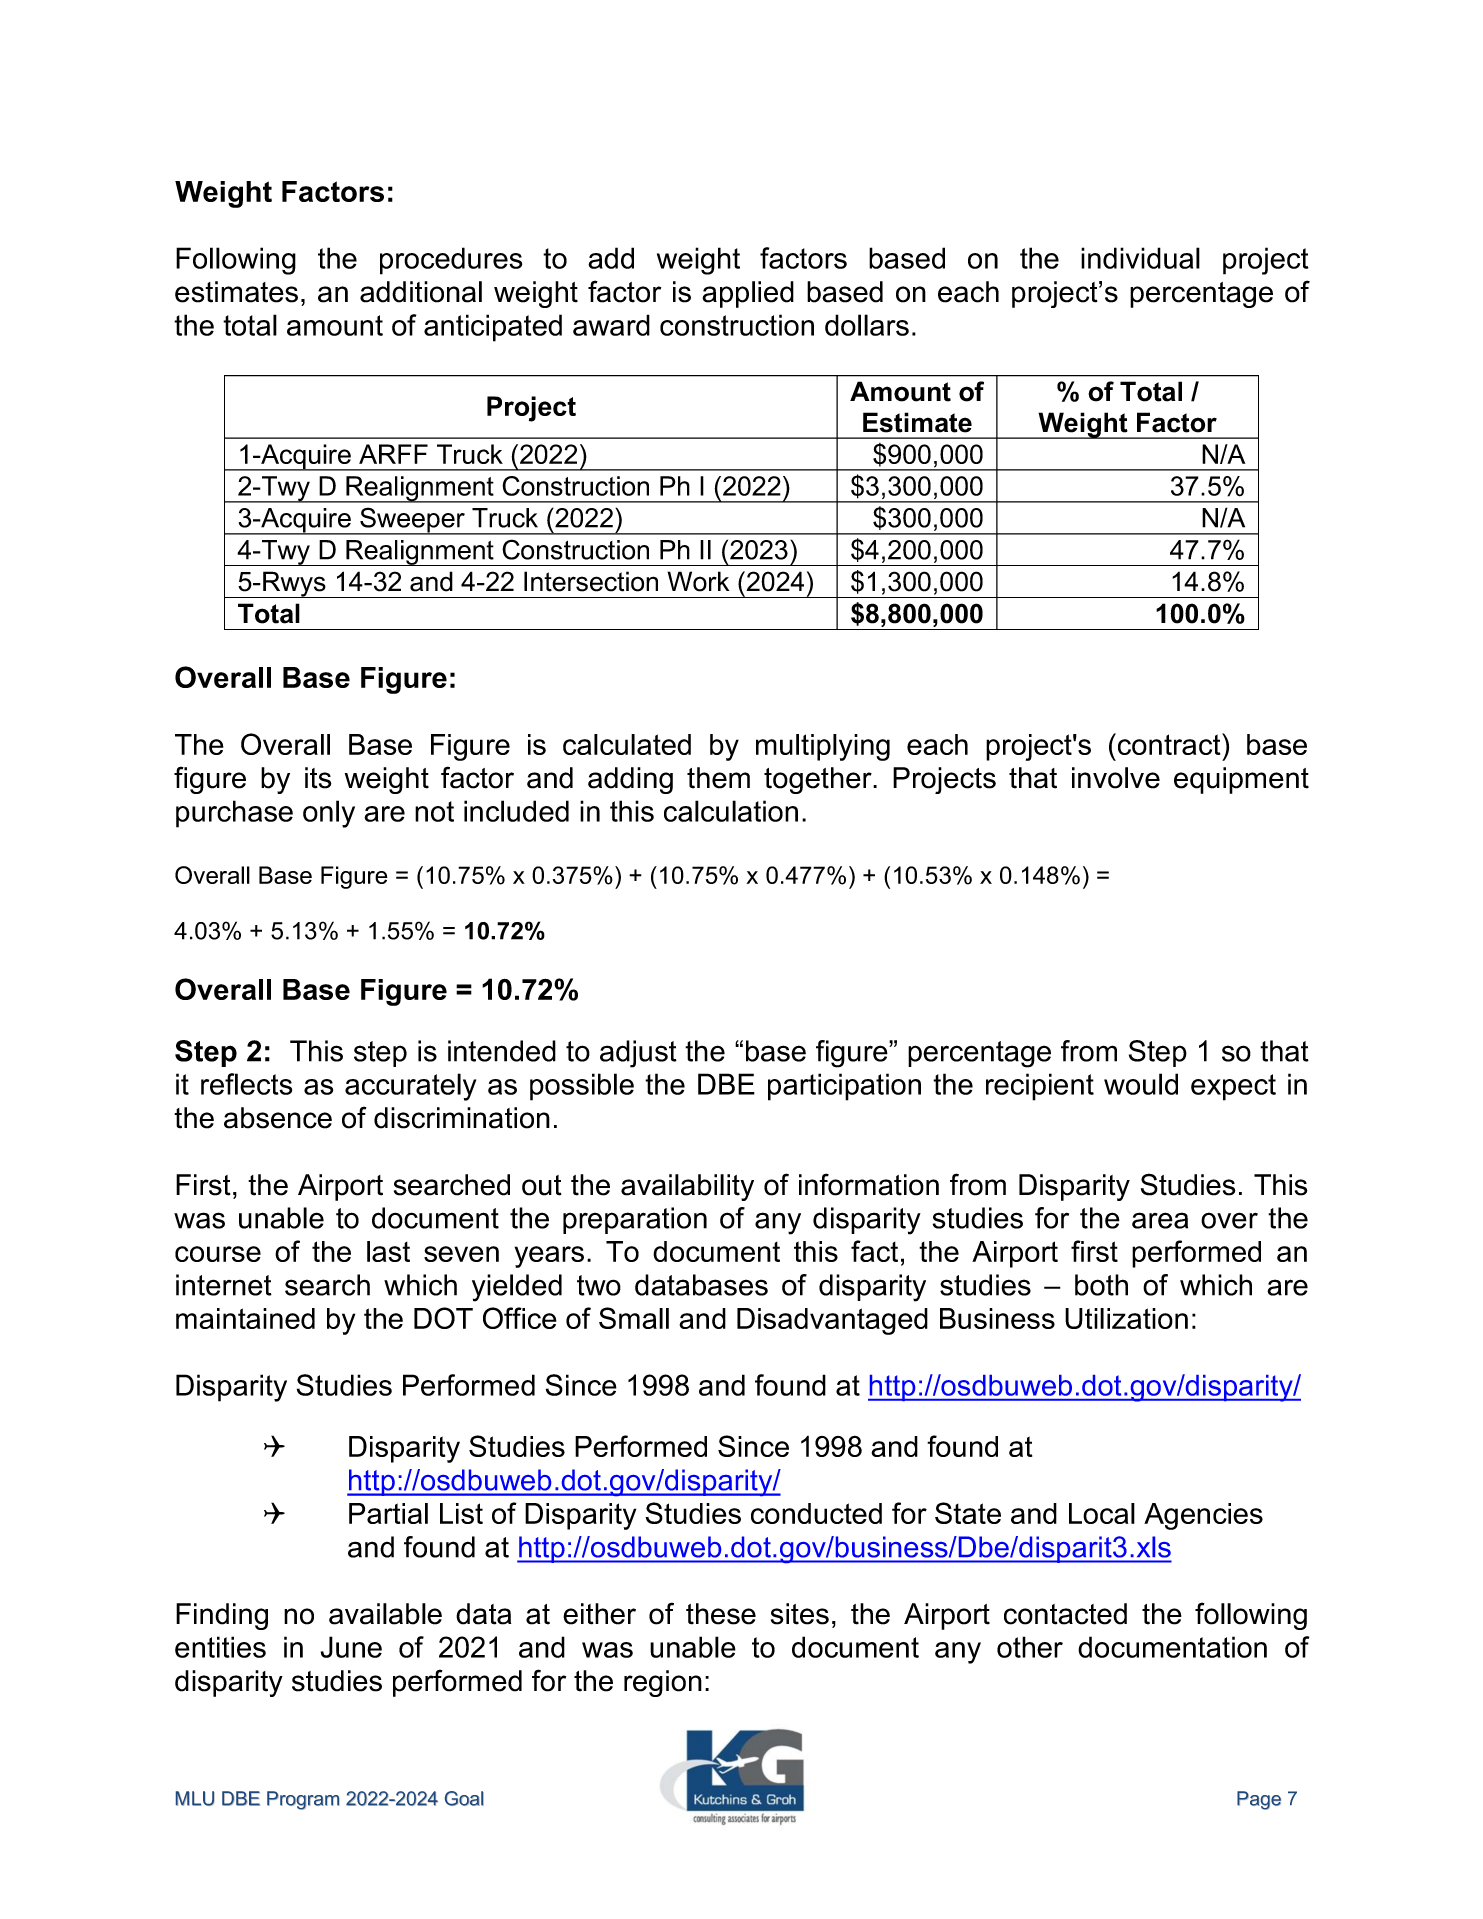  What do you see at coordinates (718, 778) in the page?
I see `them` at bounding box center [718, 778].
